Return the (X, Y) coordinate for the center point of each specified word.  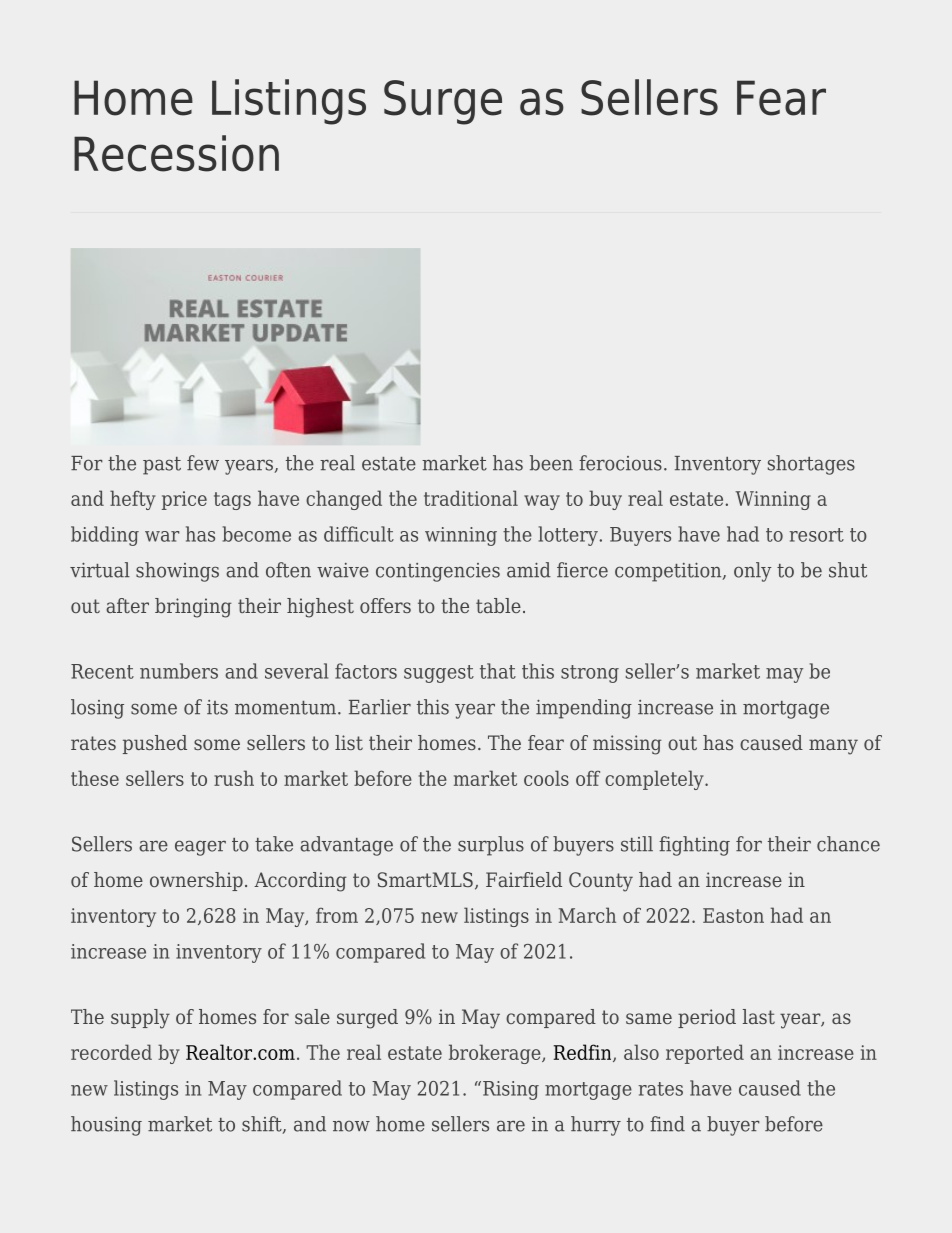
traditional (471, 498)
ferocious (620, 463)
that (498, 671)
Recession (176, 153)
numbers (179, 671)
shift (263, 1125)
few (203, 463)
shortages (811, 465)
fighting (694, 846)
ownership (196, 881)
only (753, 572)
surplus (491, 846)
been (551, 463)
